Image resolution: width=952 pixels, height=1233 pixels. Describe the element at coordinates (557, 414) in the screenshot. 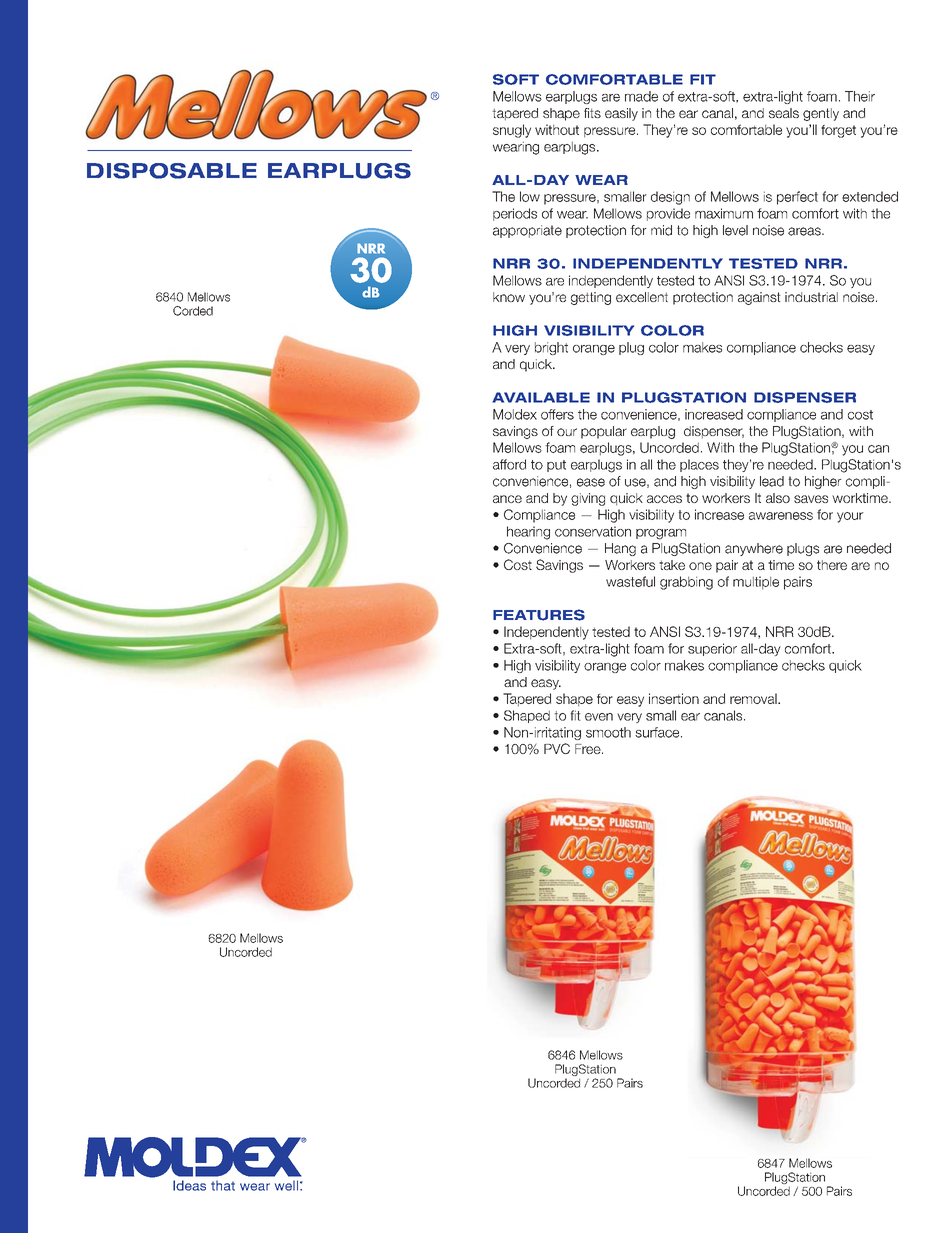

I see `offers` at that location.
